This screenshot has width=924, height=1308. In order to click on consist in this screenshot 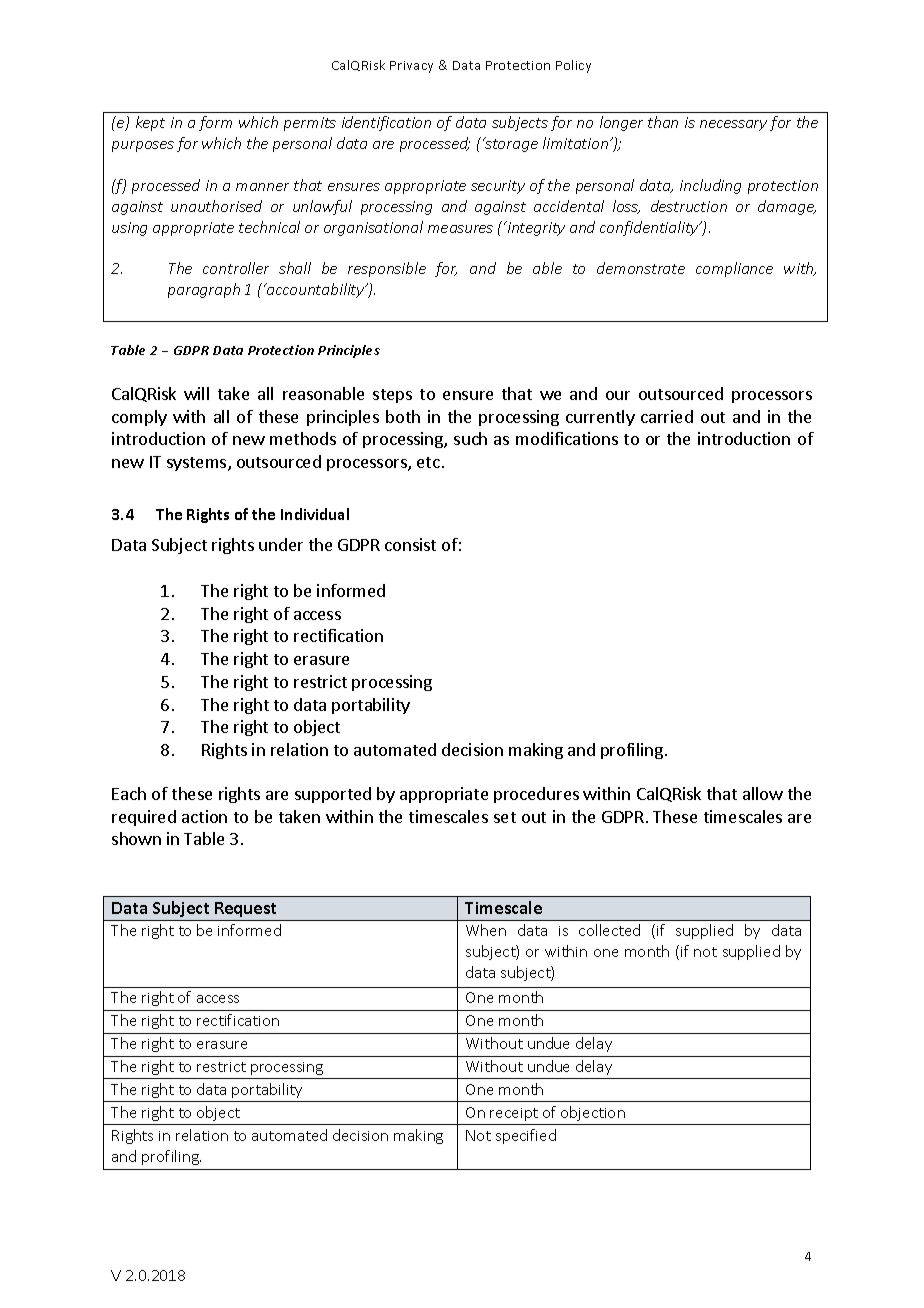, I will do `click(410, 544)`.
